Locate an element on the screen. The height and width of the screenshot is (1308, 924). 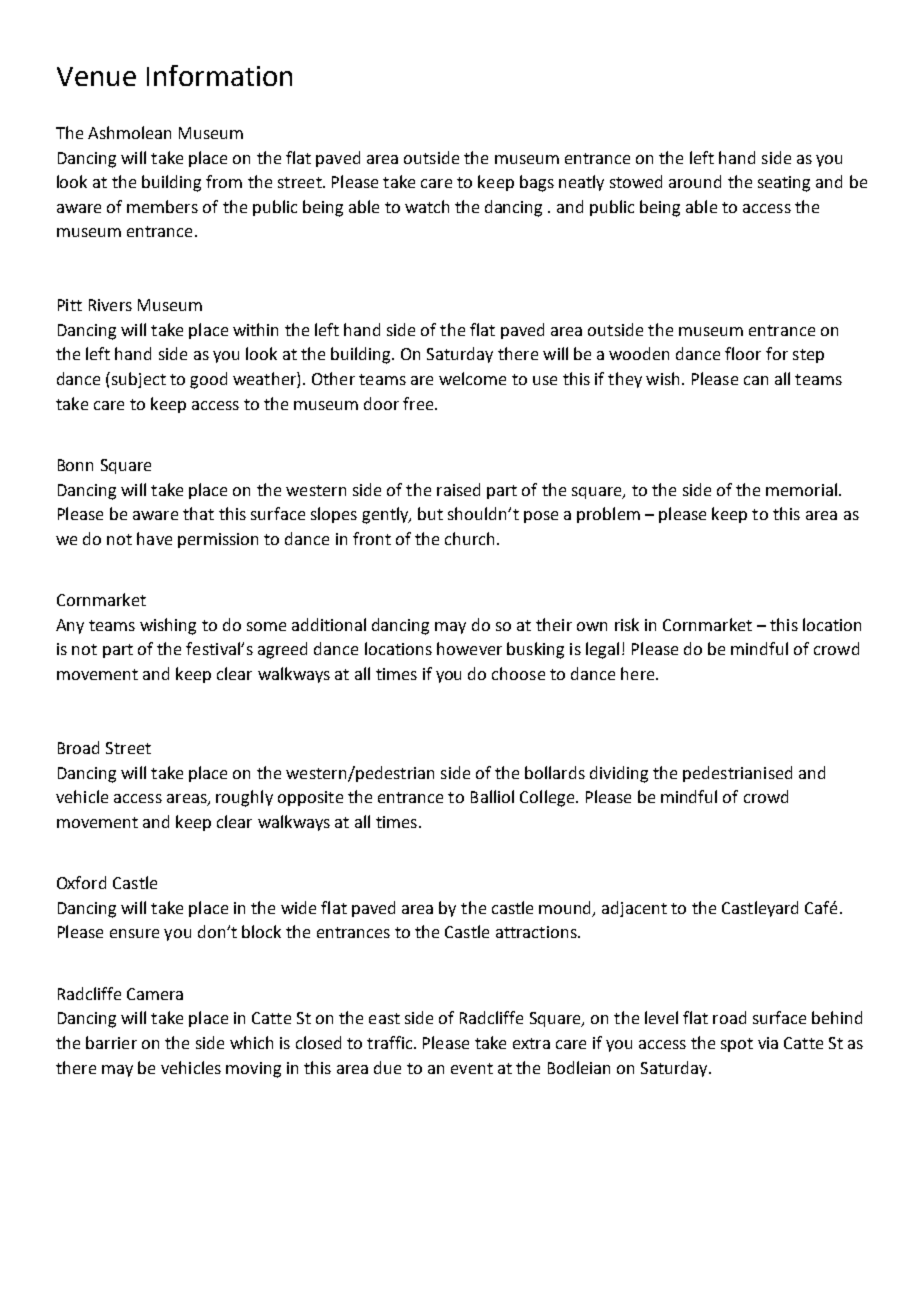
roughly is located at coordinates (244, 798).
